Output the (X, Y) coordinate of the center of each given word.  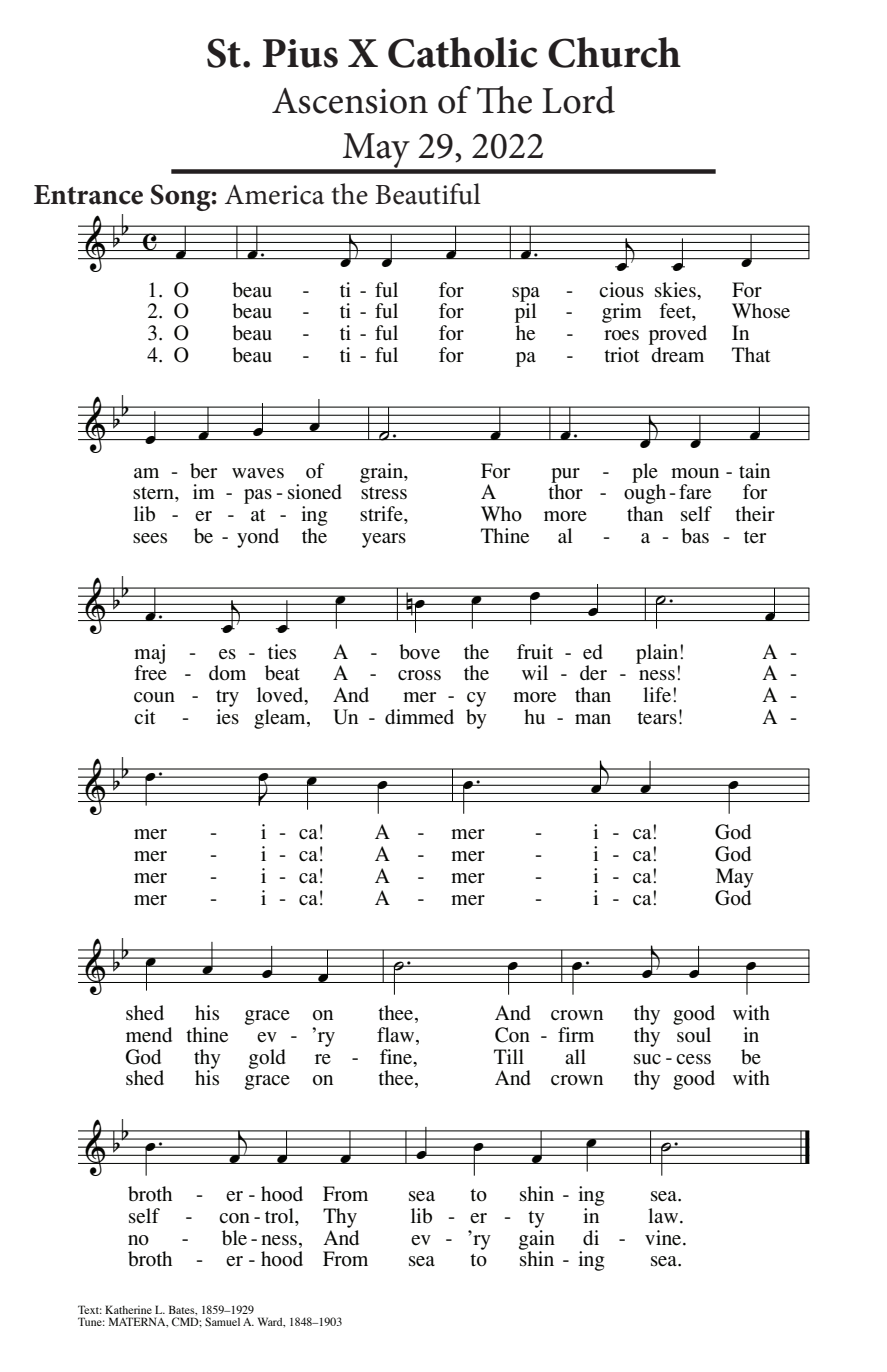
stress (384, 493)
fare (695, 491)
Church (614, 52)
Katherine (128, 1309)
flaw (397, 1036)
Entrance (88, 195)
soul (694, 1035)
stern (154, 493)
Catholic (463, 52)
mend (149, 1034)
